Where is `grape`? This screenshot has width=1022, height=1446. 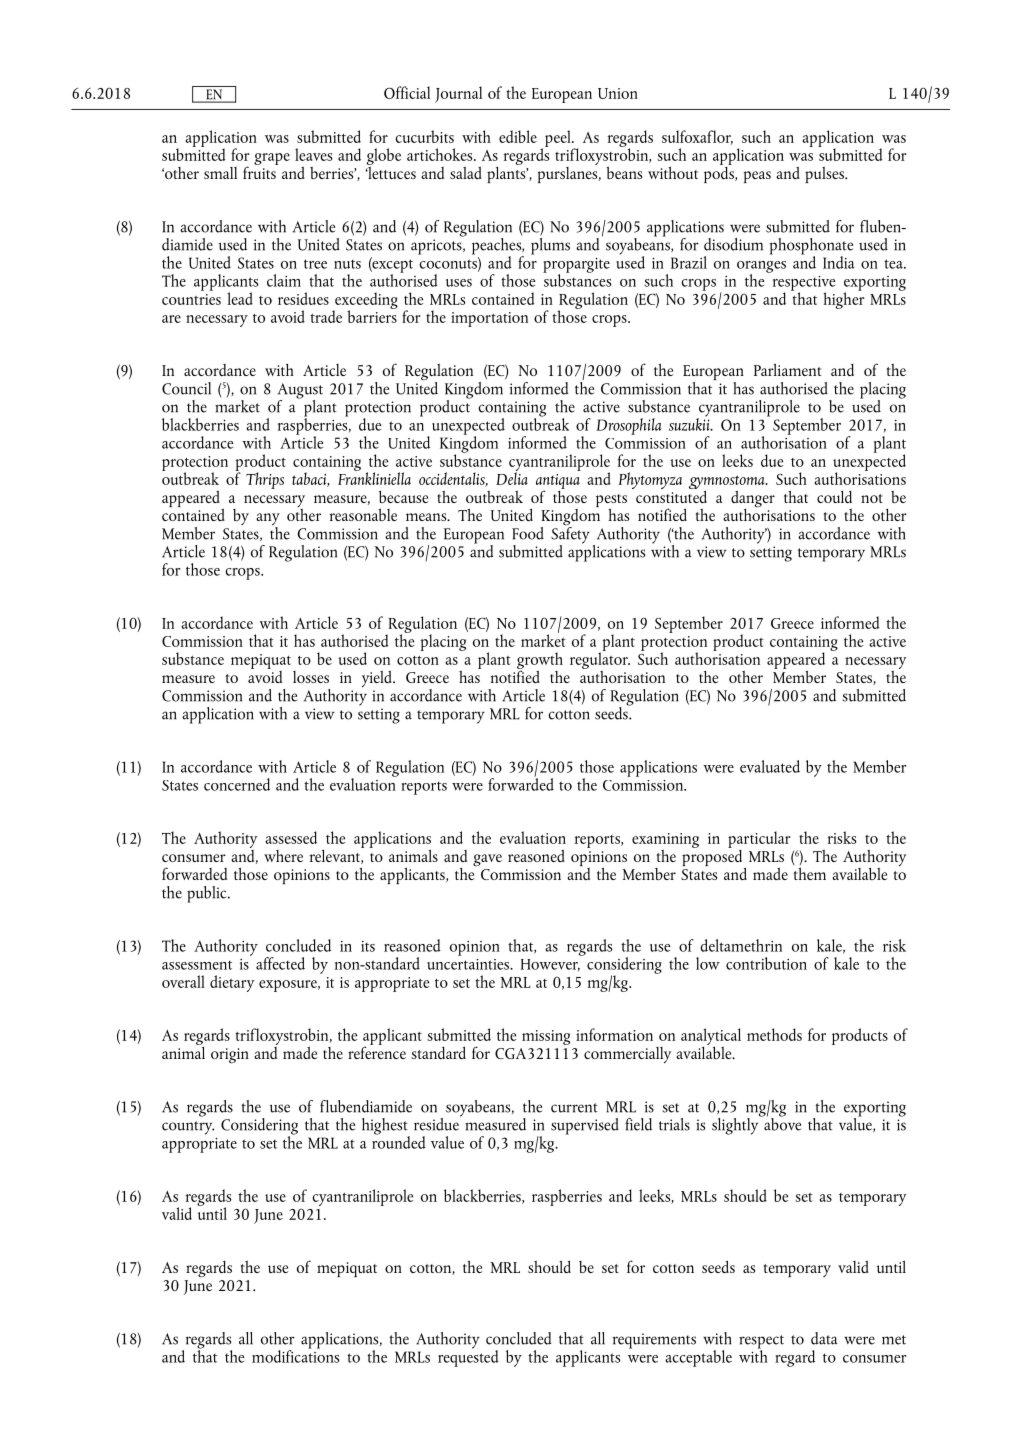
grape is located at coordinates (272, 159).
